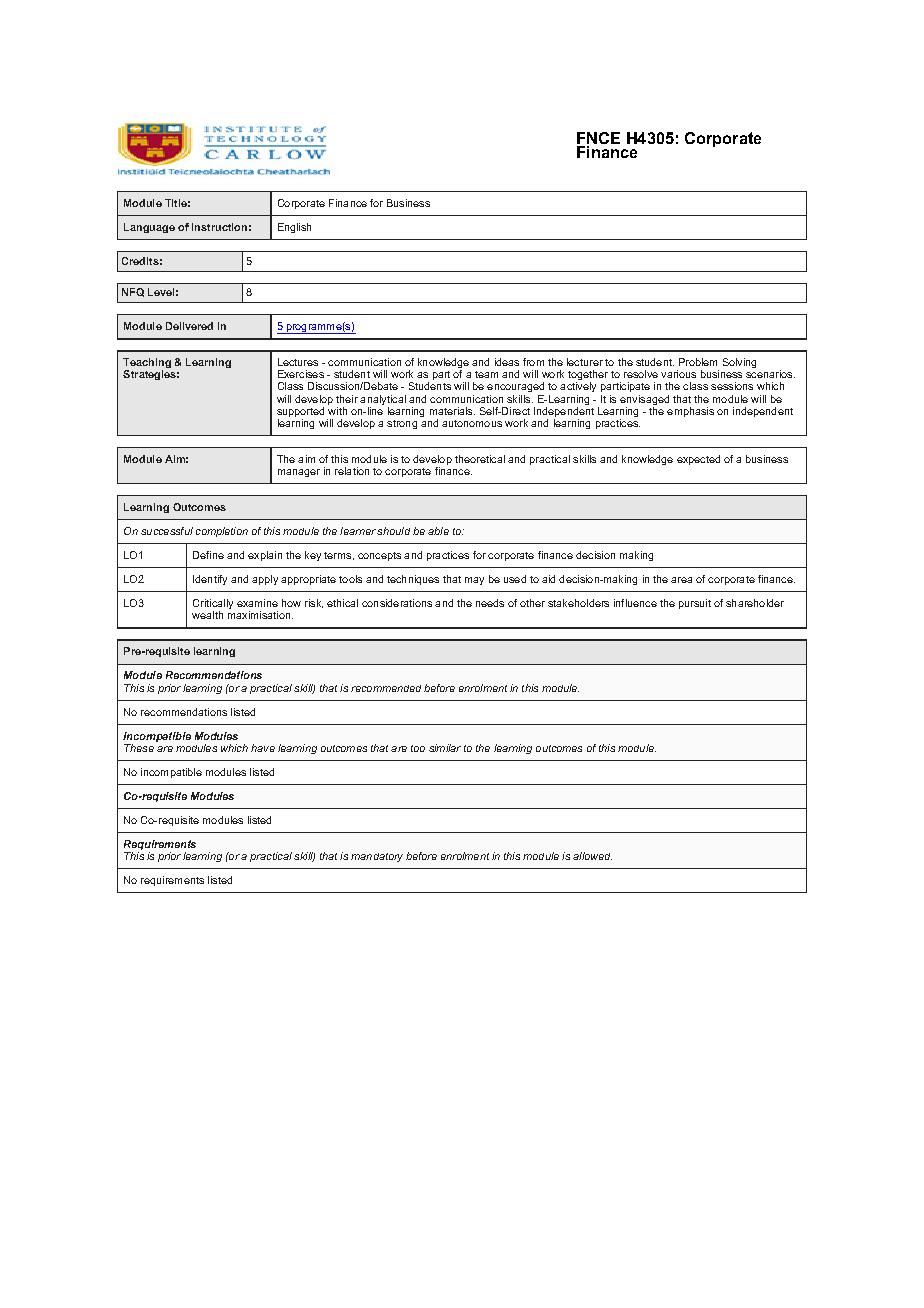  Describe the element at coordinates (445, 748) in the screenshot. I see `similar` at that location.
